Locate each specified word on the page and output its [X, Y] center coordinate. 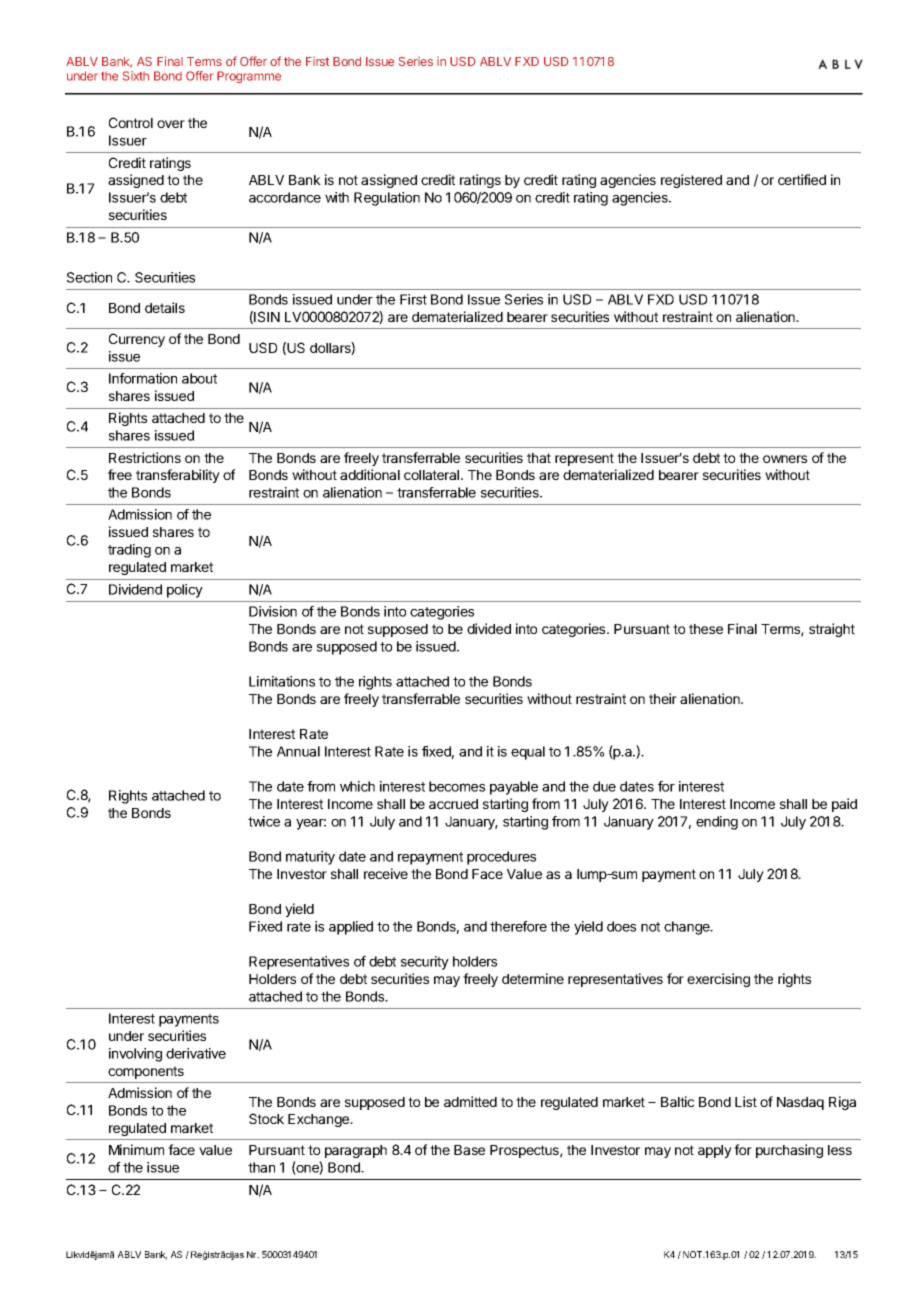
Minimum [136, 1149]
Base [469, 1150]
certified [802, 179]
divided [489, 628]
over [171, 124]
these [706, 629]
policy [185, 591]
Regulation [387, 199]
